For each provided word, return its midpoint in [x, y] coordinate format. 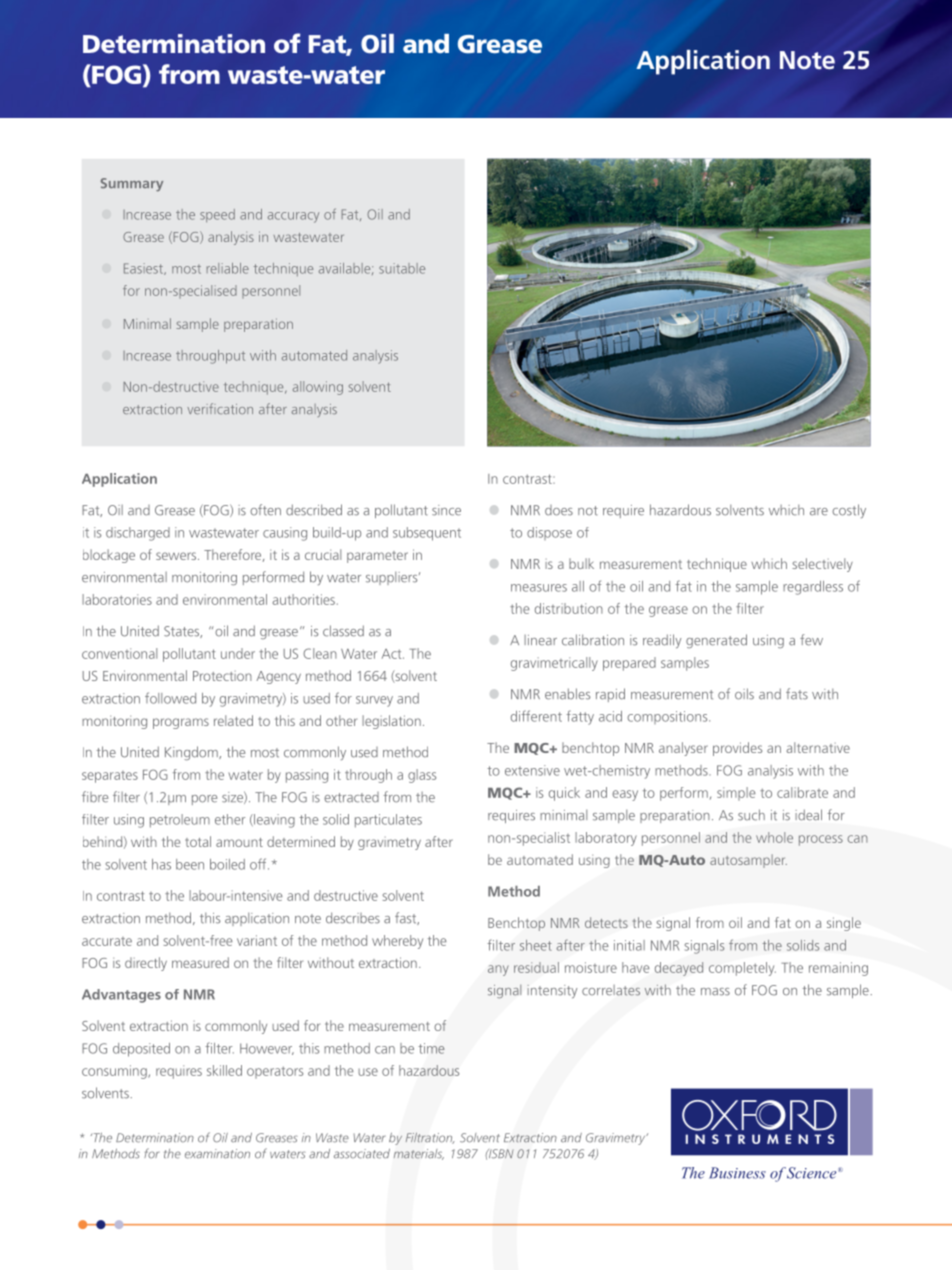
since [446, 510]
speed [217, 215]
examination [217, 1154]
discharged [138, 534]
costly [849, 511]
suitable [402, 268]
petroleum [180, 821]
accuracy [293, 217]
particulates [388, 821]
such [751, 815]
